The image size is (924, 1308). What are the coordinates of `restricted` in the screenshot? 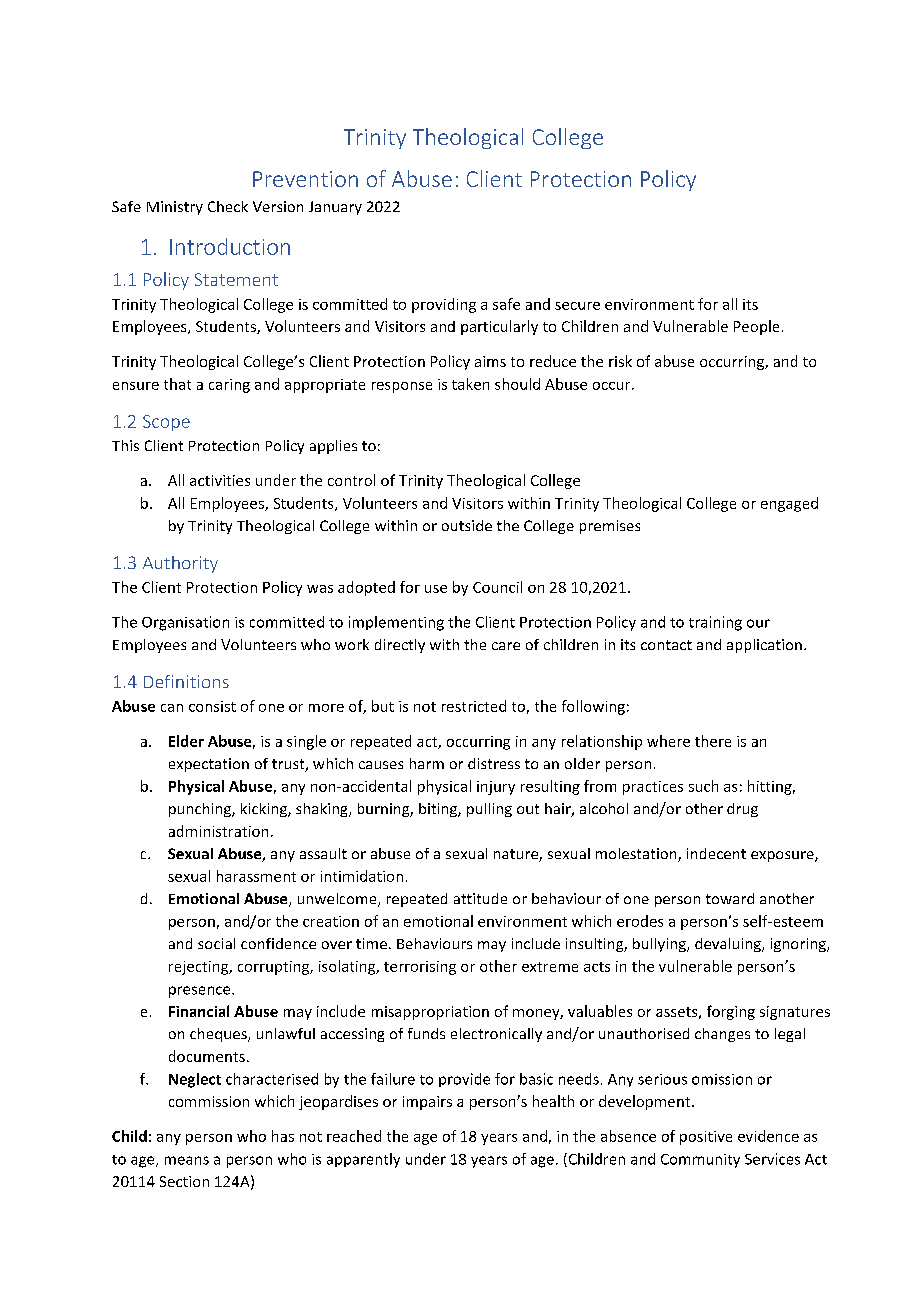 It's located at (474, 706).
